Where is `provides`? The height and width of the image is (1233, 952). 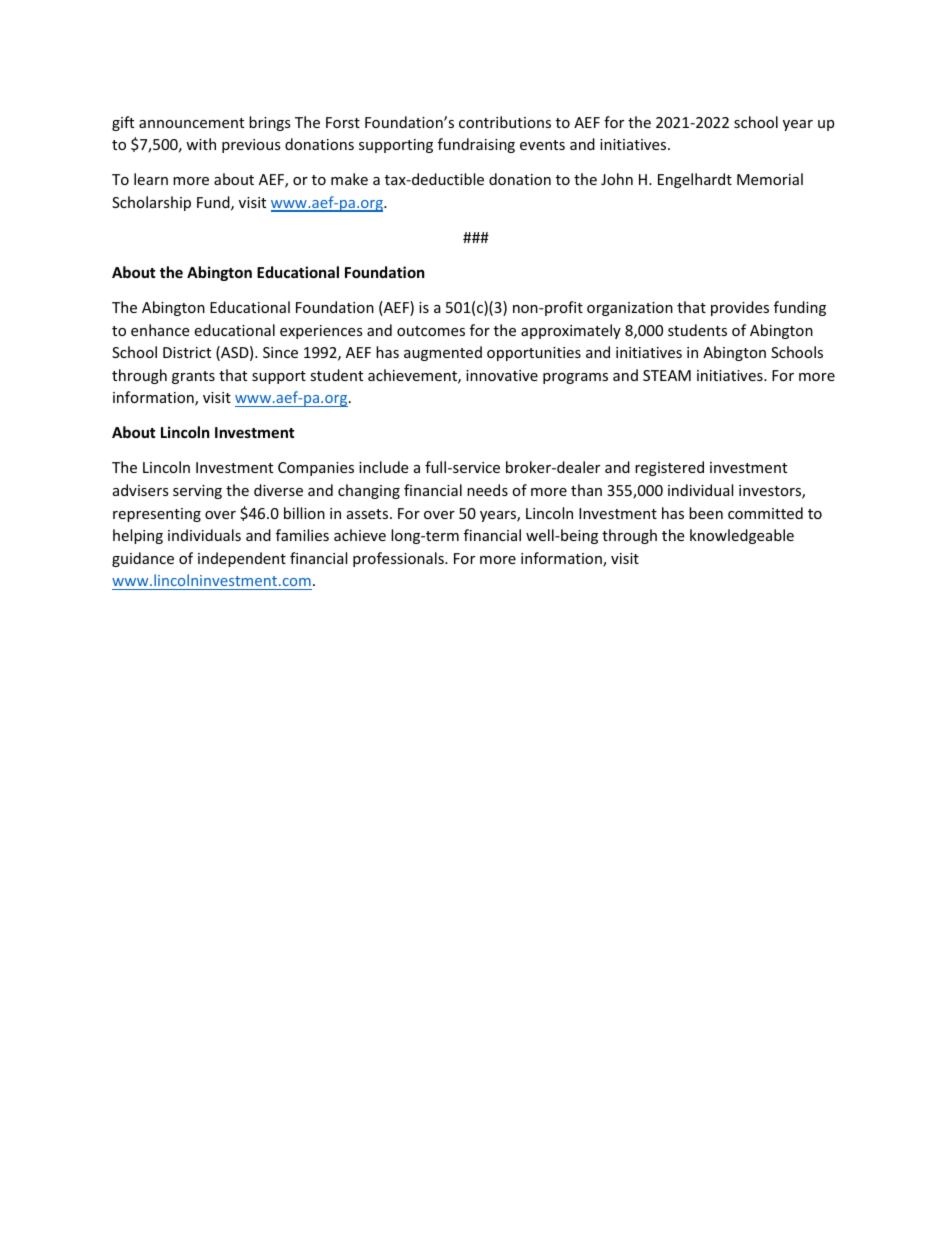
provides is located at coordinates (740, 308).
